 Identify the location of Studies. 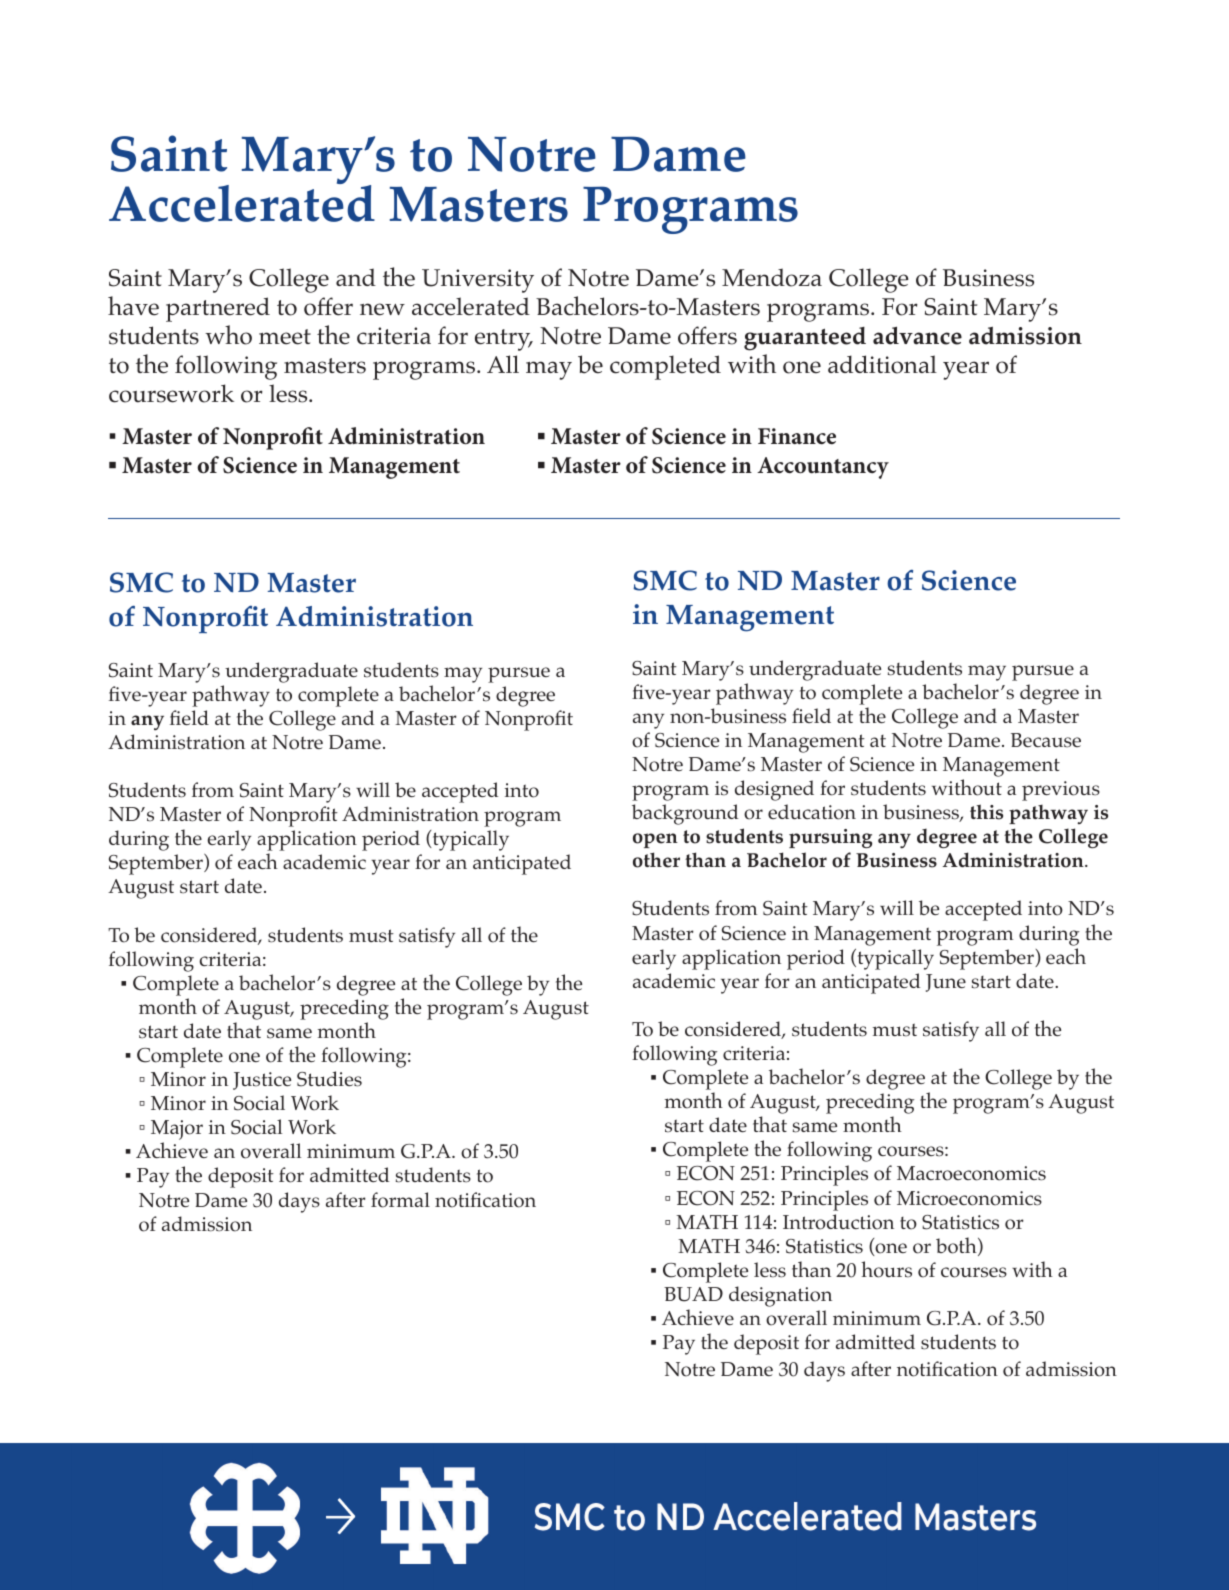
(329, 1079).
